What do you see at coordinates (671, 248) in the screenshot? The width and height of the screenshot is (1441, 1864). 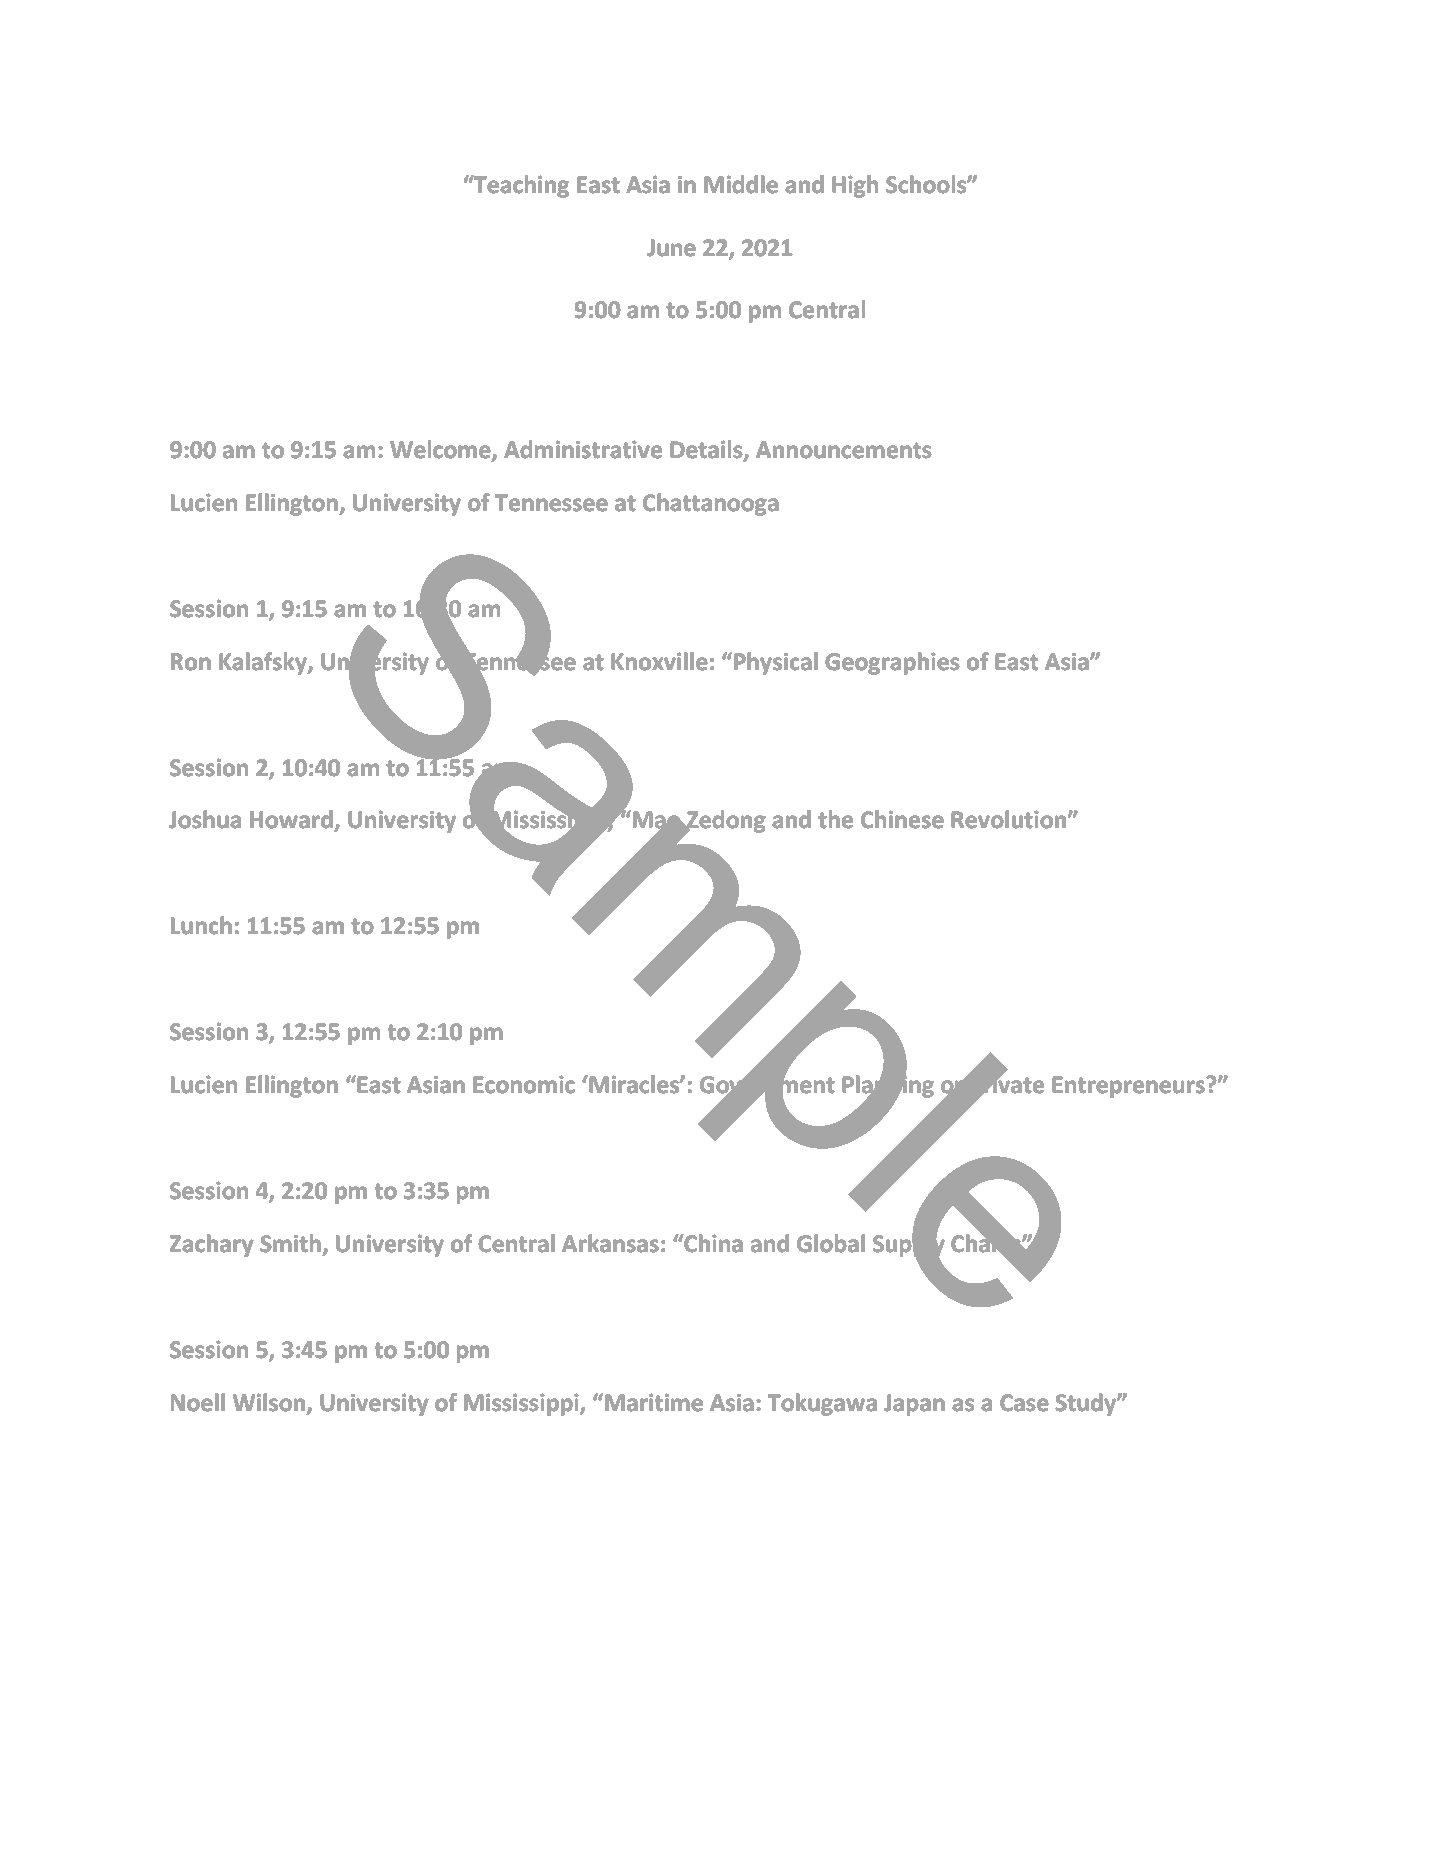 I see `June` at bounding box center [671, 248].
